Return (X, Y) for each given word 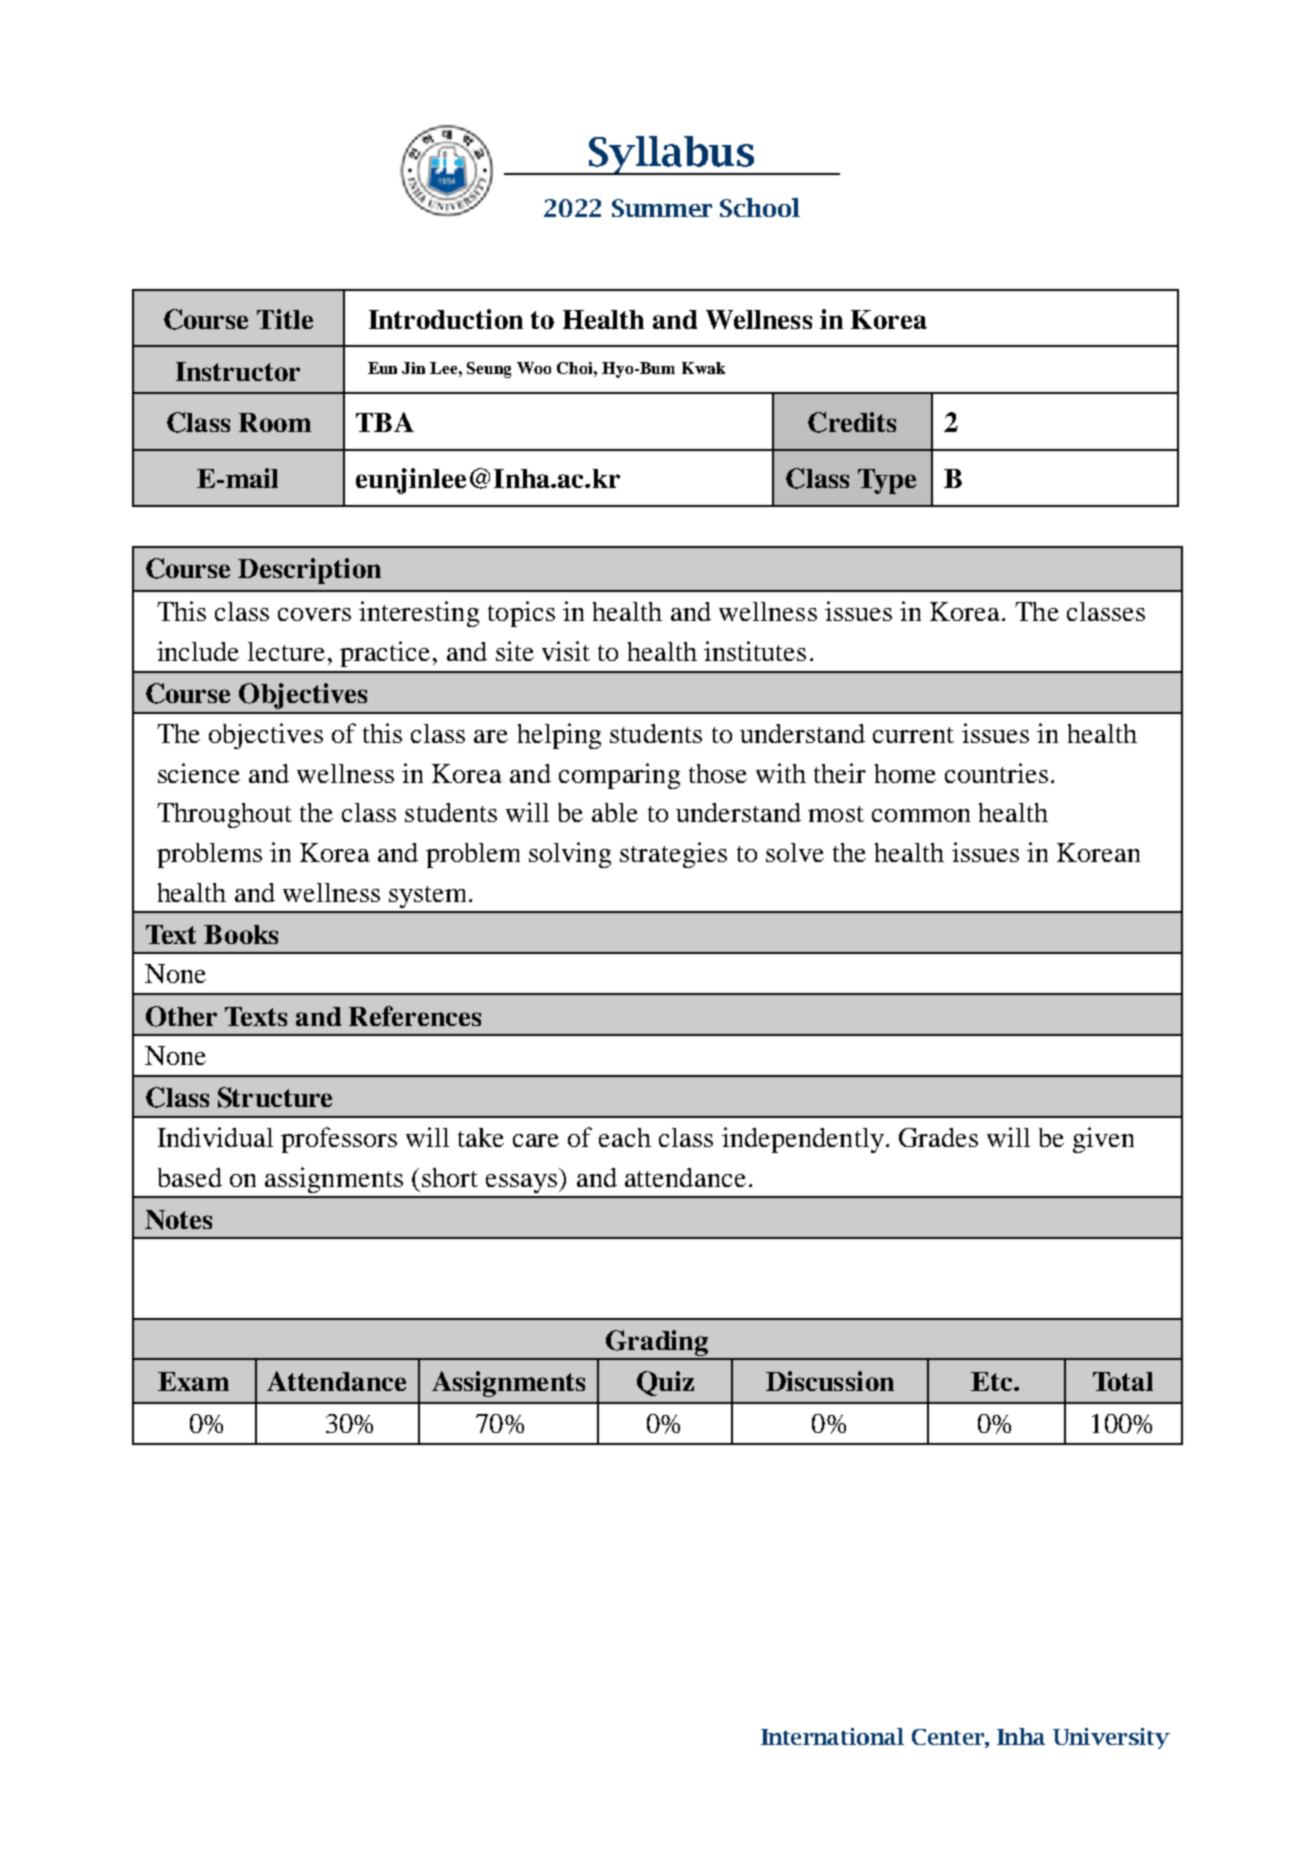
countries (996, 773)
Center (949, 1737)
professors (339, 1140)
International (832, 1736)
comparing (619, 776)
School (760, 207)
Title (285, 319)
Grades (938, 1137)
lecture (286, 651)
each (625, 1137)
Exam (193, 1381)
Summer (662, 208)
